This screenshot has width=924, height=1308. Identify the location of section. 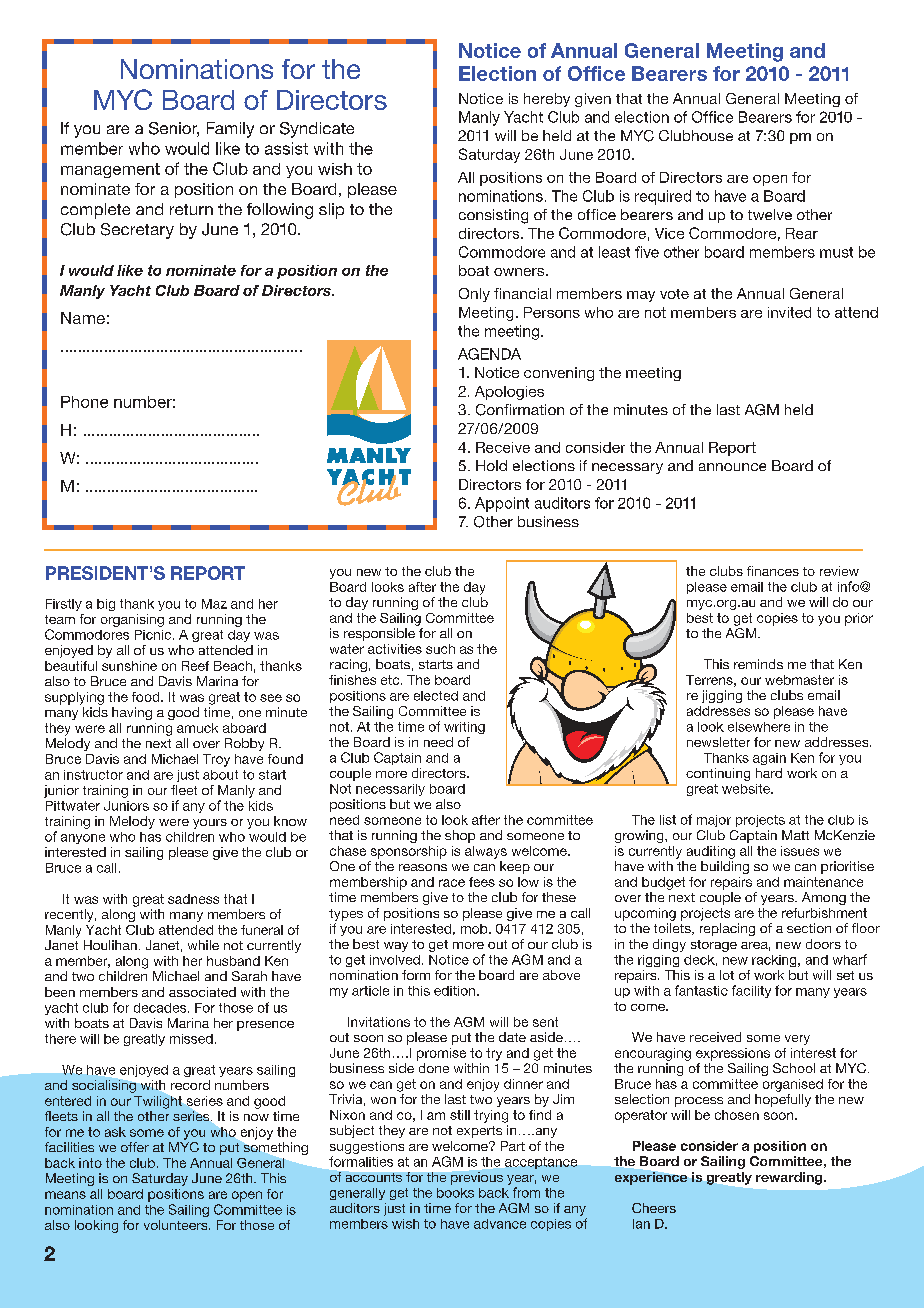
(809, 928).
